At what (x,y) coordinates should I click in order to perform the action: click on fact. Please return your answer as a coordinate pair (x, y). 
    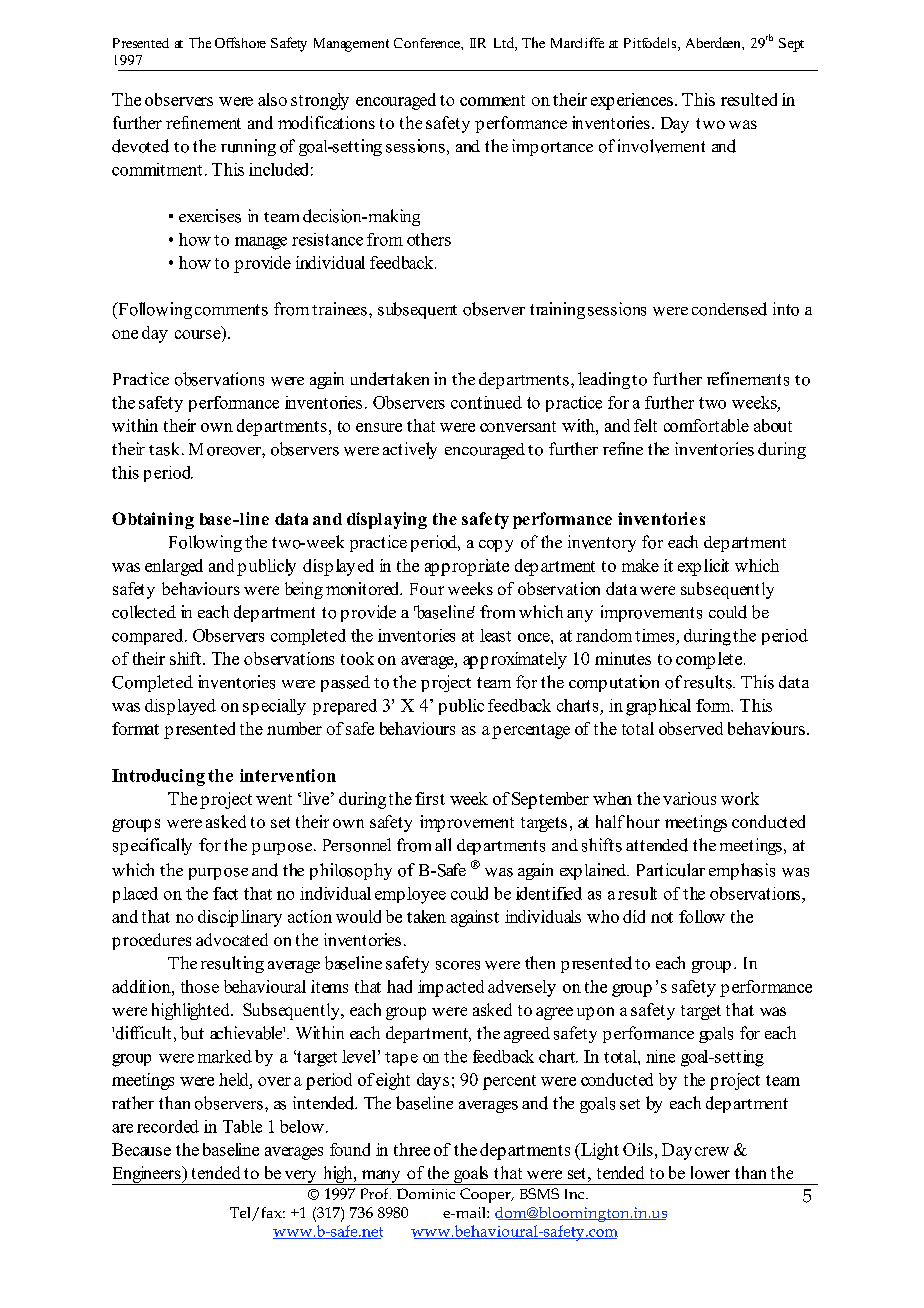
    Looking at the image, I should click on (225, 893).
